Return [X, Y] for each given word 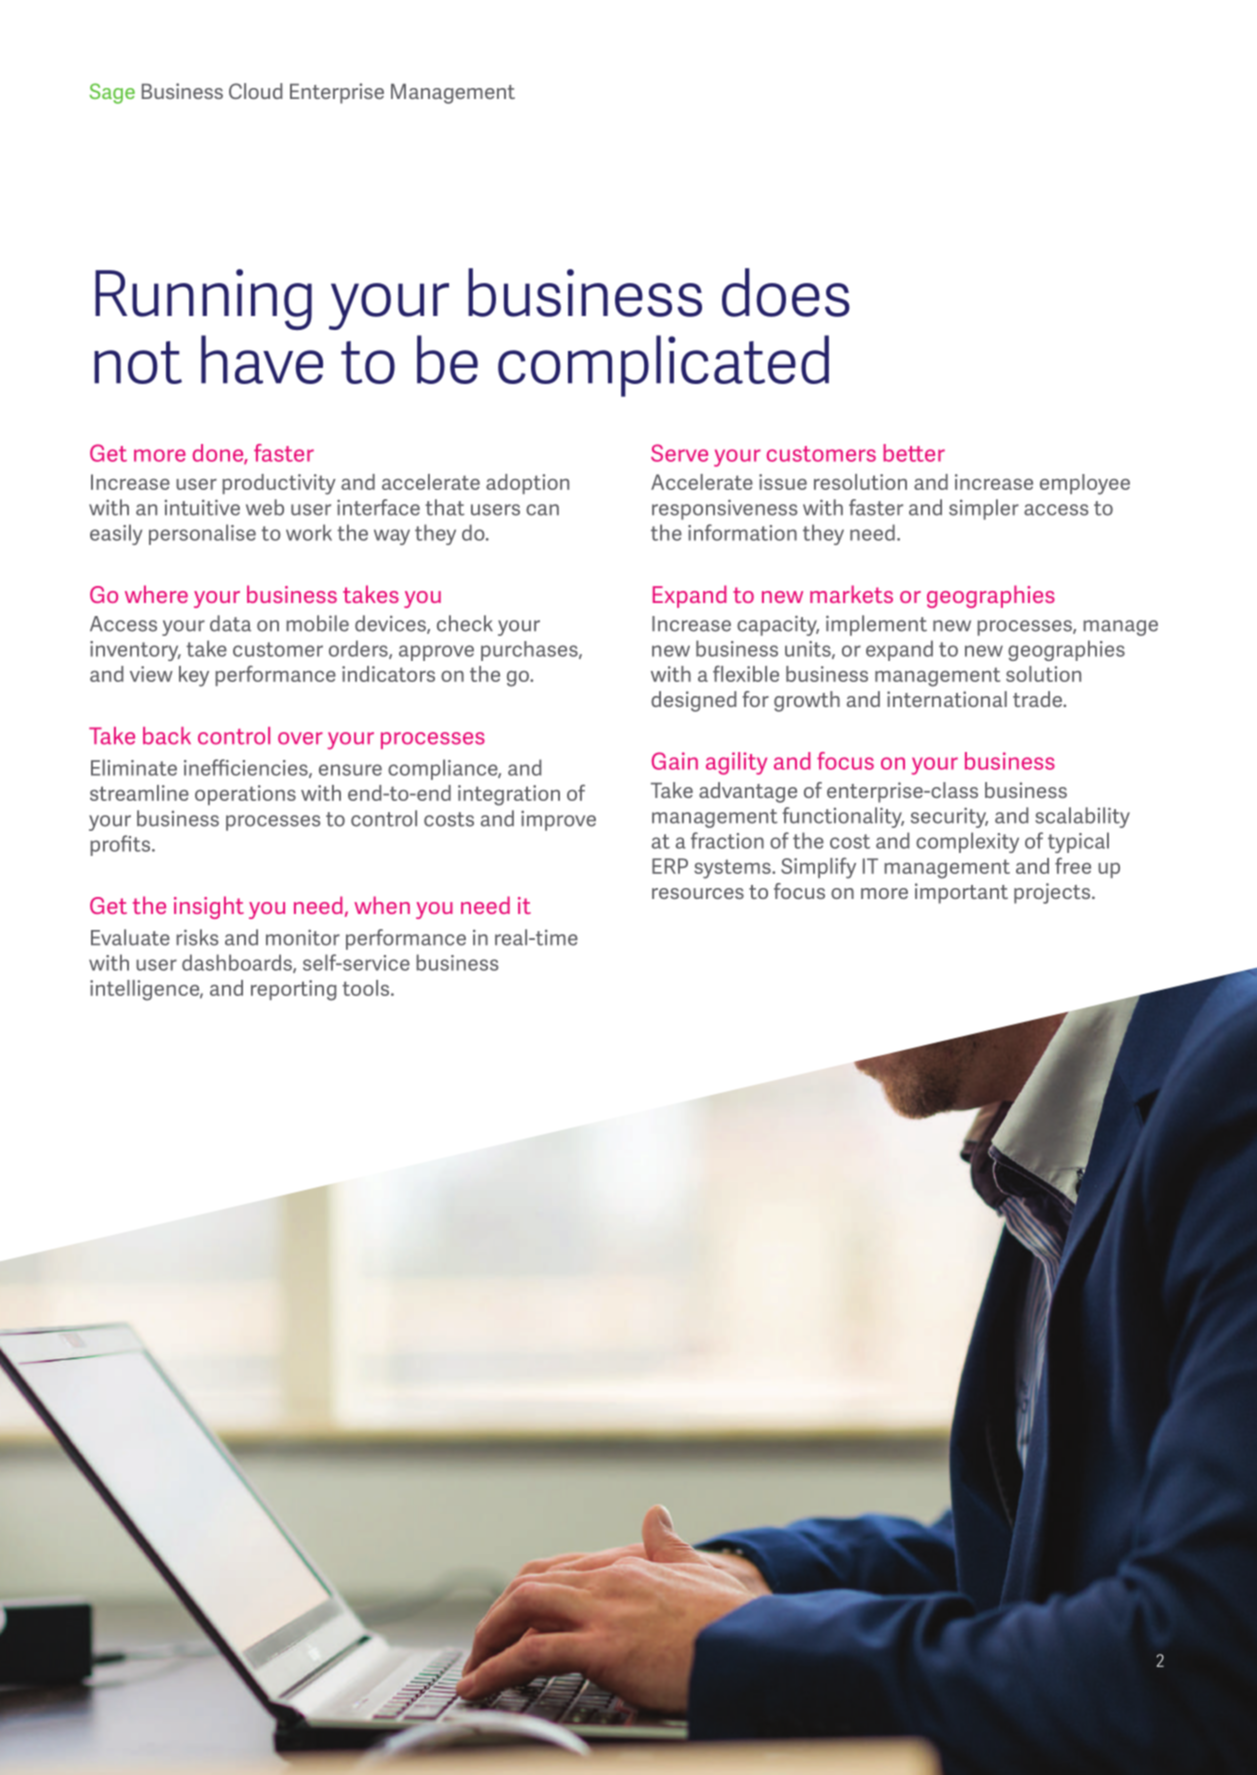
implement [876, 625]
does [786, 292]
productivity [279, 484]
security [949, 817]
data [230, 623]
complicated [663, 366]
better [914, 453]
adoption [527, 484]
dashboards [238, 963]
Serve [679, 453]
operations [245, 795]
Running [203, 299]
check [465, 623]
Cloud [255, 91]
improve [558, 820]
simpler [984, 509]
